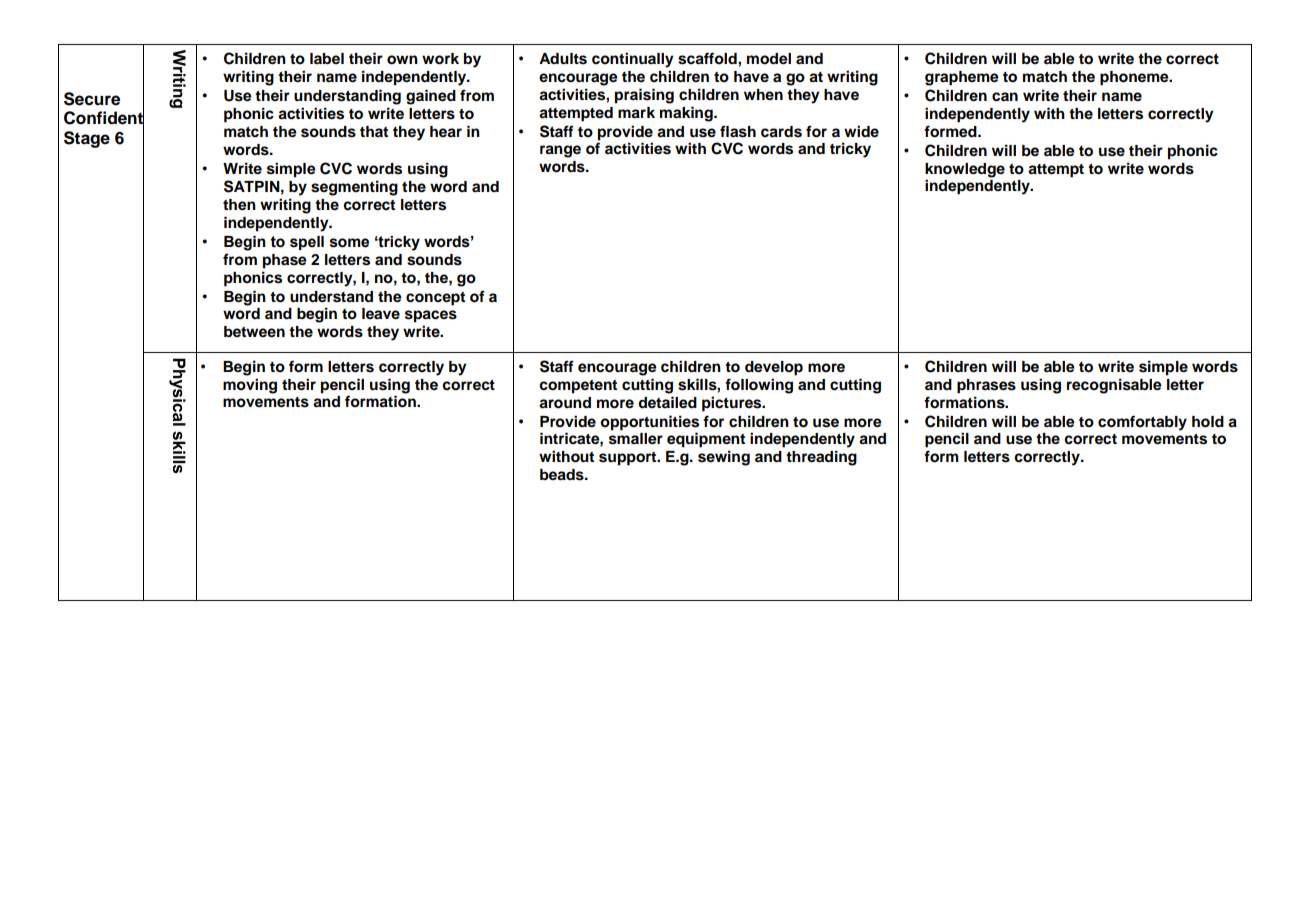 The width and height of the document is (1308, 924). Describe the element at coordinates (636, 439) in the document. I see `smaller` at that location.
